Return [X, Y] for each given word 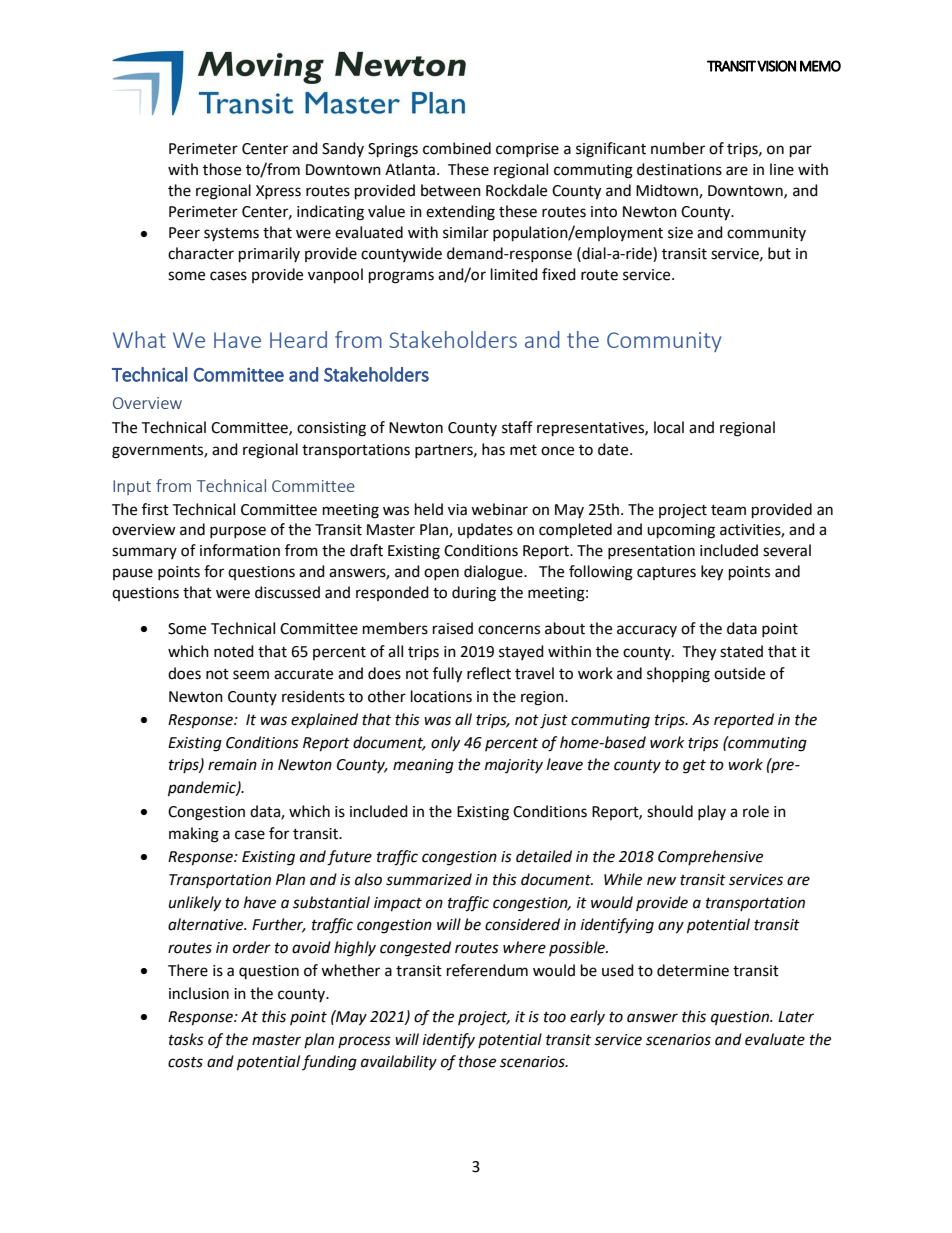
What [139, 339]
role [756, 811]
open [441, 574]
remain [232, 765]
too [555, 1017]
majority [514, 766]
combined [457, 148]
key [712, 573]
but [779, 253]
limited [514, 274]
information [240, 550]
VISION [776, 66]
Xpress [278, 192]
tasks [186, 1039]
